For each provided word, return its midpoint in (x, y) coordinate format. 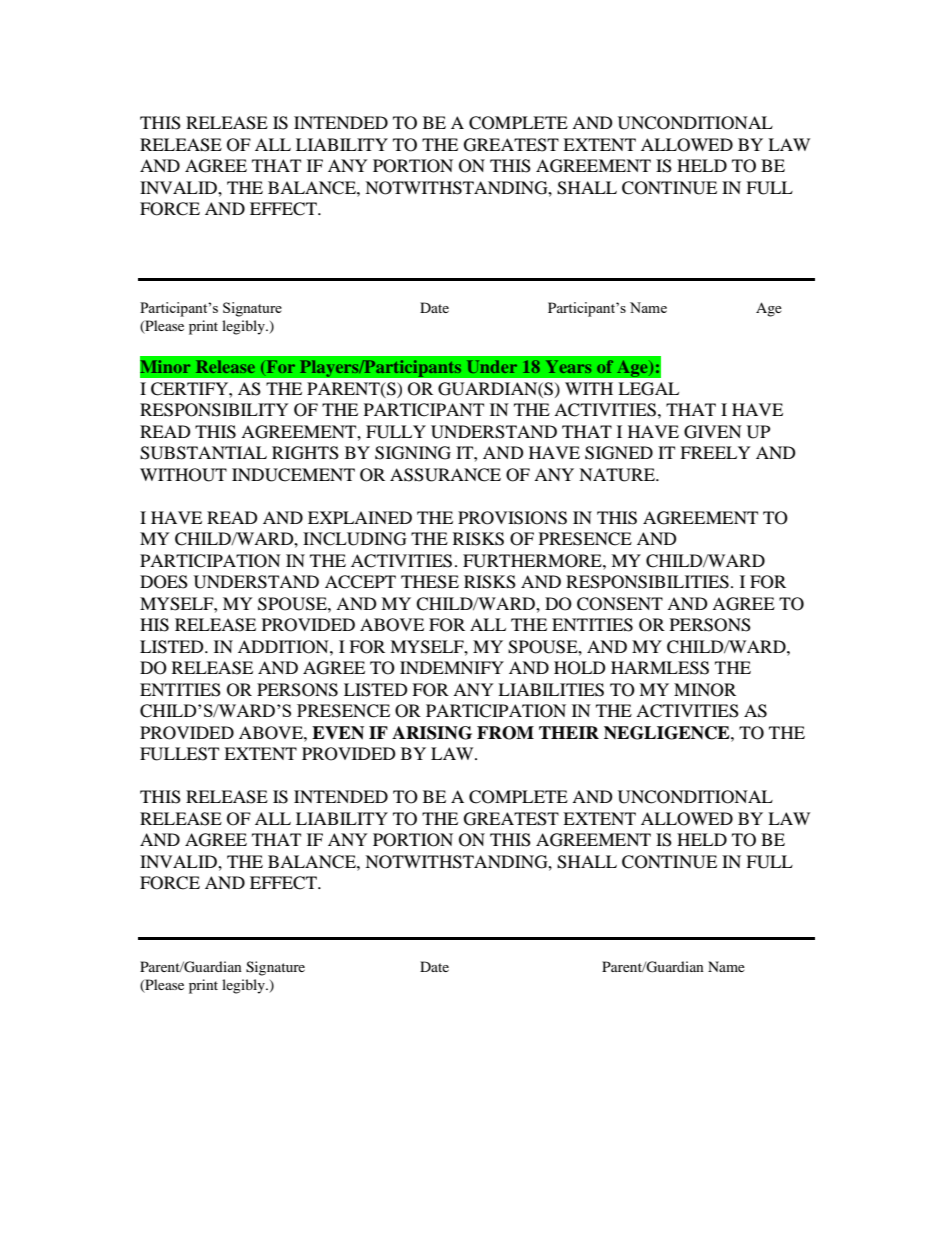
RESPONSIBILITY (214, 410)
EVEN (338, 733)
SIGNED (619, 453)
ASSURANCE (445, 475)
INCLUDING (355, 539)
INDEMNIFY (452, 667)
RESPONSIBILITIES (647, 582)
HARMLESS (660, 668)
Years (568, 366)
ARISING (432, 733)
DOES (164, 582)
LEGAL (648, 389)
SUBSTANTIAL (203, 453)
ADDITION (284, 647)
